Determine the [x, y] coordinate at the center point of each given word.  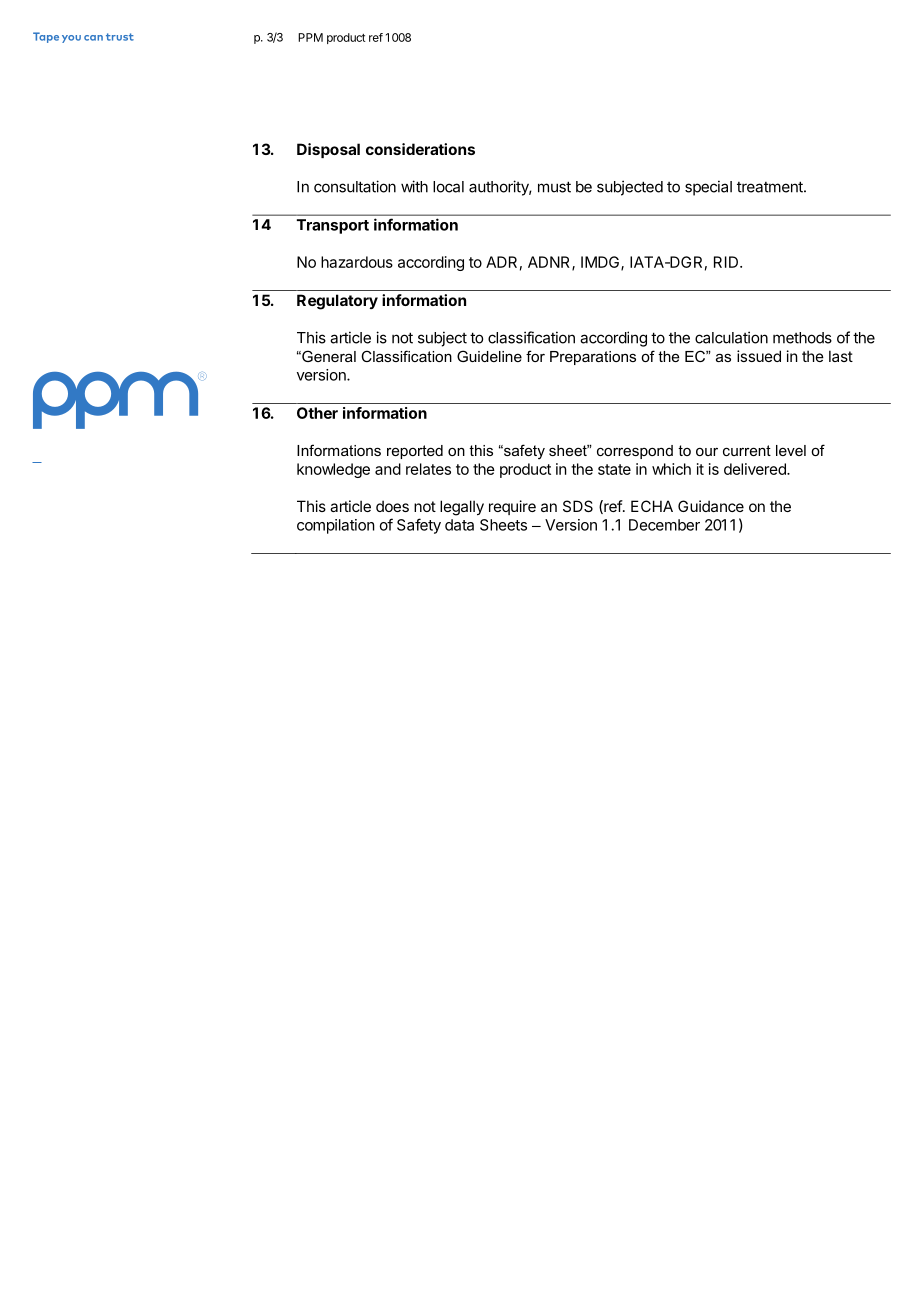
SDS [578, 506]
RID [727, 262]
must [554, 187]
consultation [355, 186]
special [708, 188]
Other [317, 413]
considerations [420, 149]
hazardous [357, 262]
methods [802, 338]
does [392, 506]
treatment [771, 187]
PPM [310, 37]
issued [759, 356]
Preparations [593, 358]
